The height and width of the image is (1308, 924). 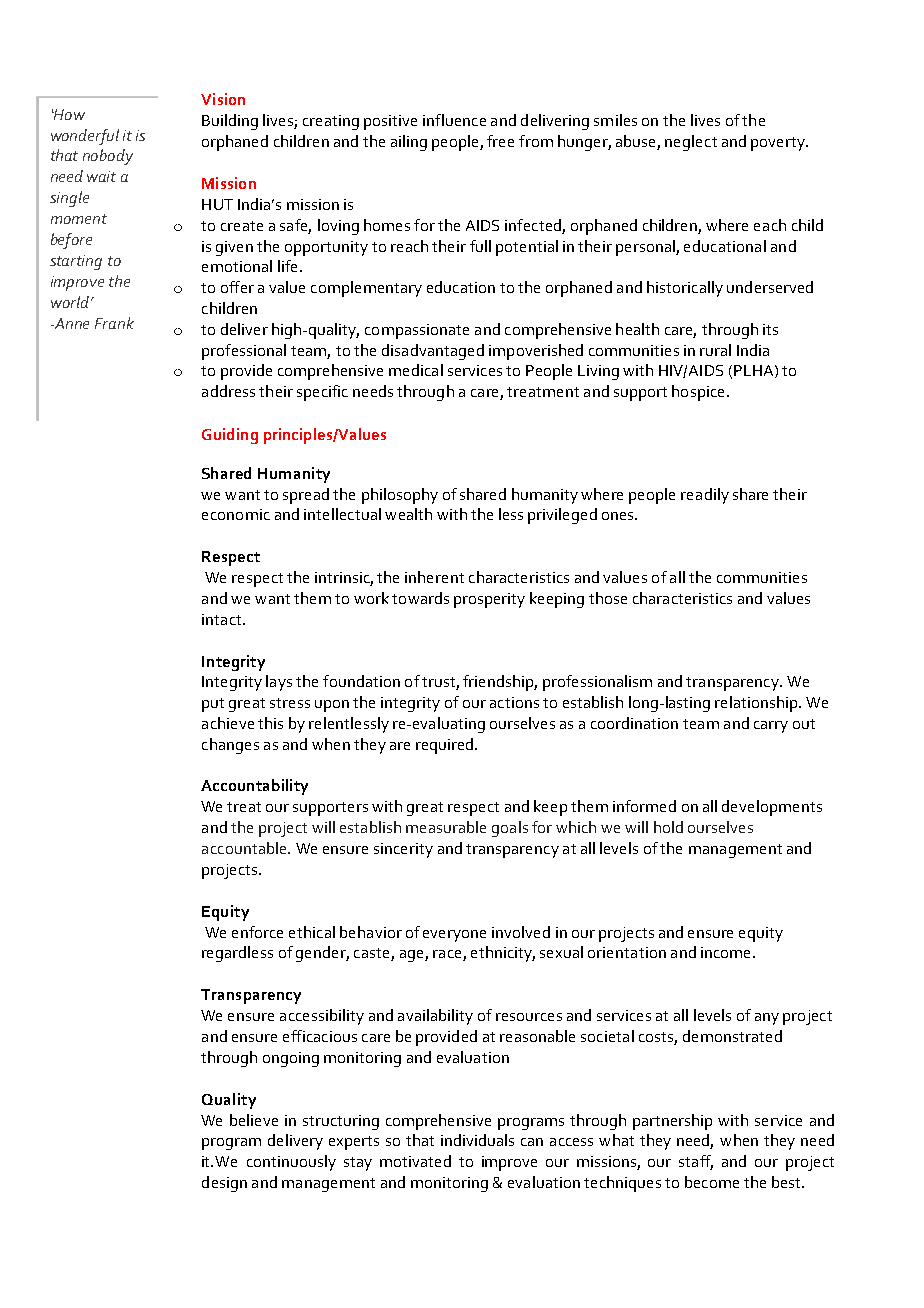 I want to click on become, so click(x=712, y=1182).
